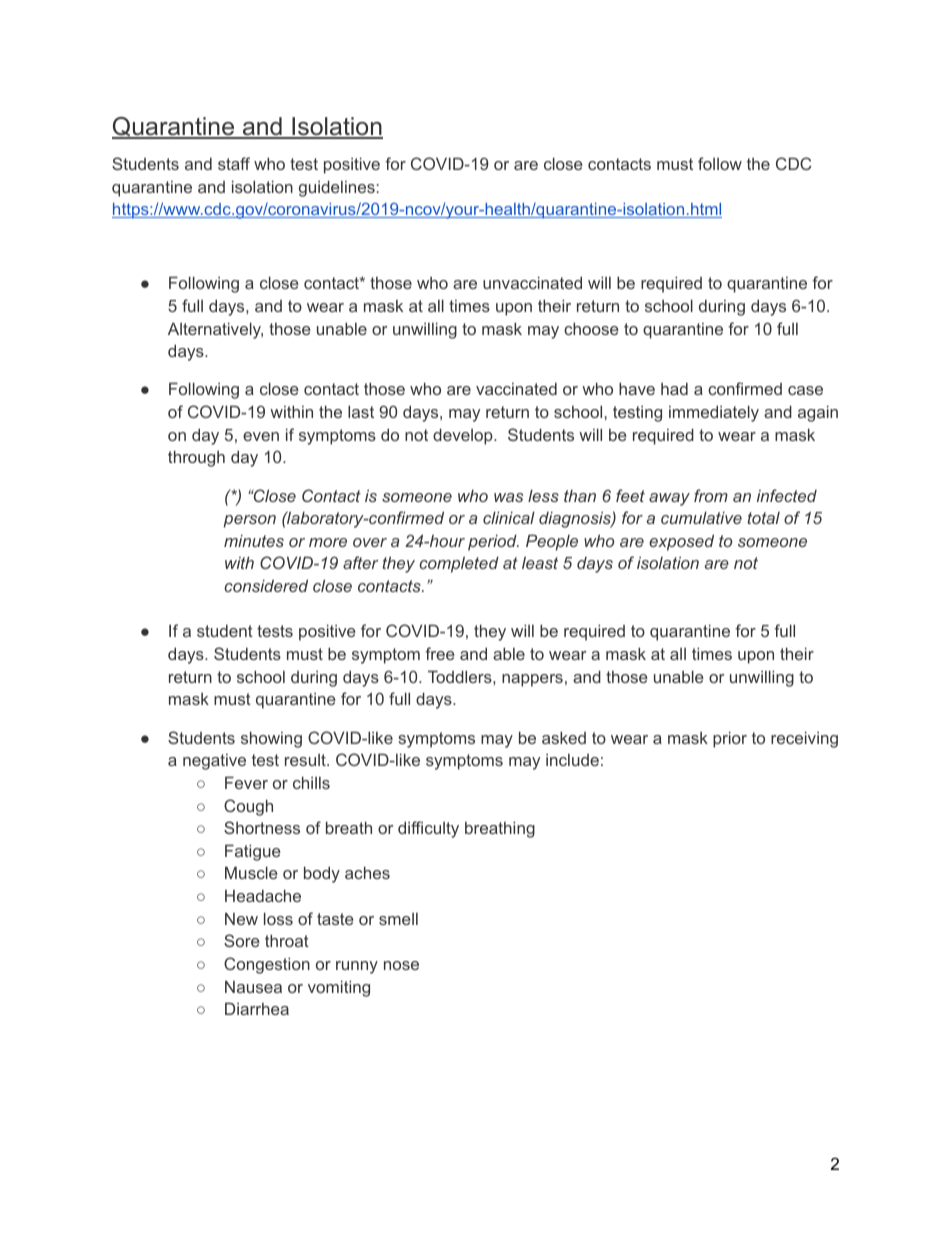 Image resolution: width=952 pixels, height=1233 pixels. I want to click on nose, so click(401, 965).
